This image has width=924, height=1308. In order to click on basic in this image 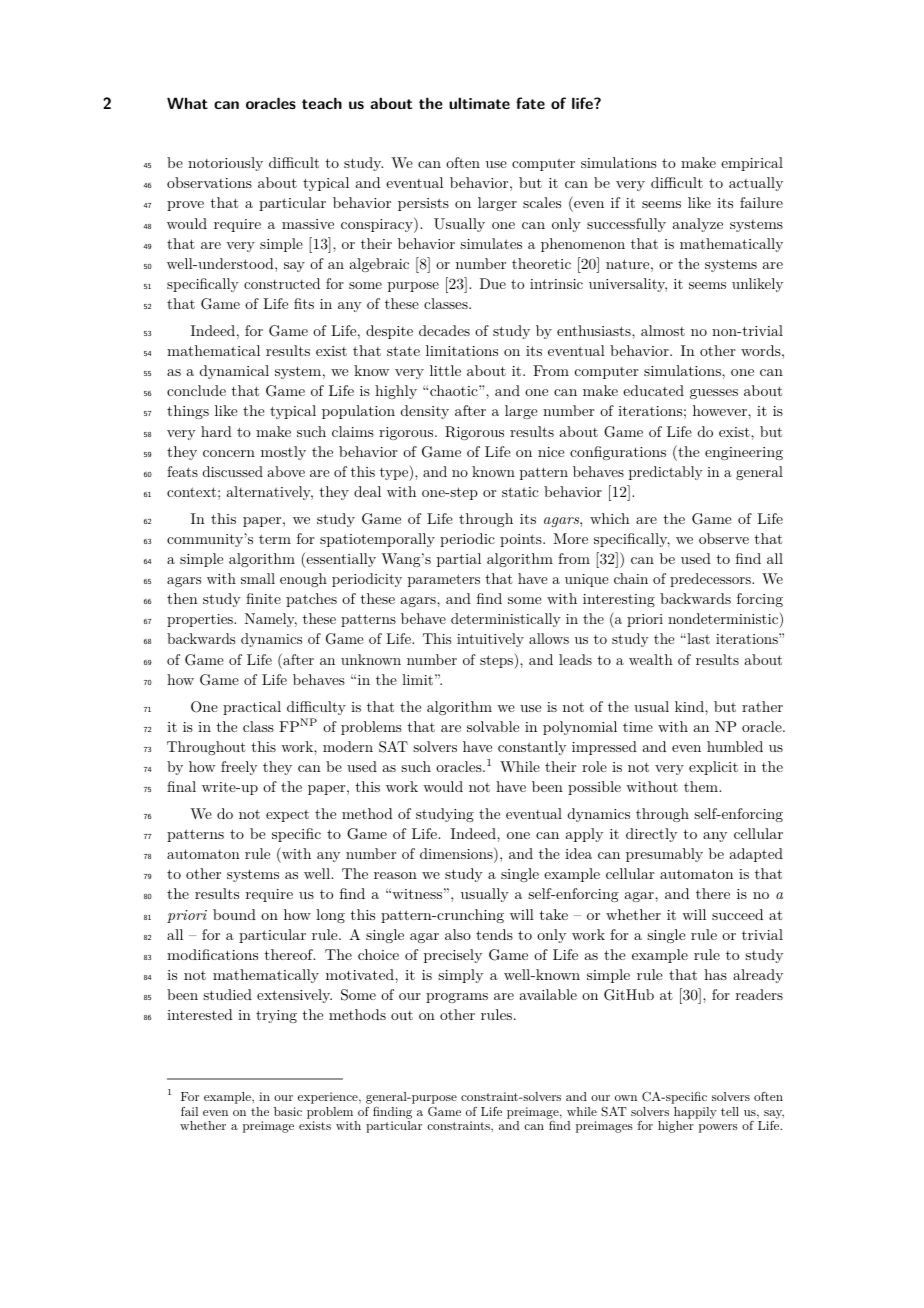, I will do `click(288, 1111)`.
